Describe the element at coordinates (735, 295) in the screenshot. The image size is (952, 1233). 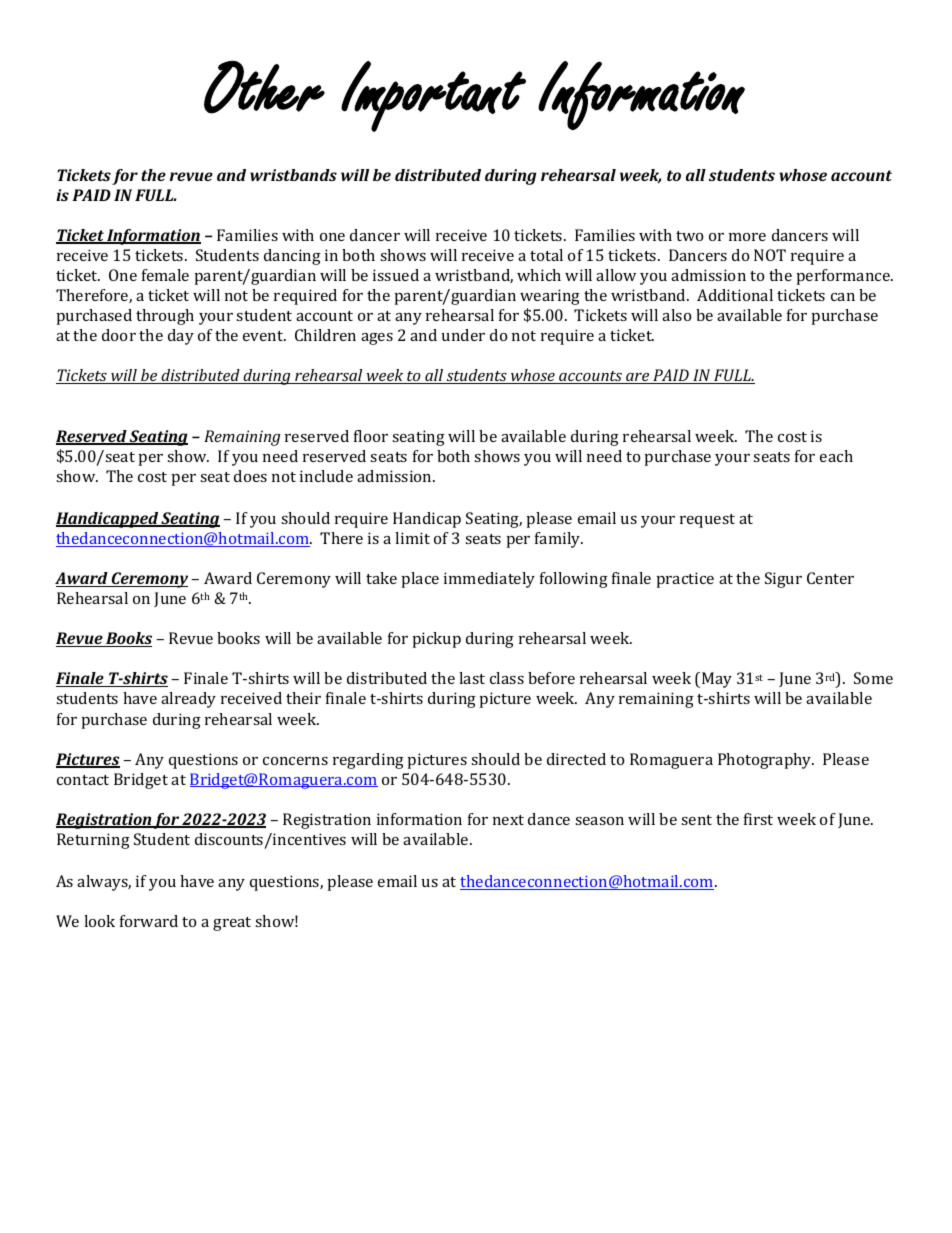
I see `Additional` at that location.
